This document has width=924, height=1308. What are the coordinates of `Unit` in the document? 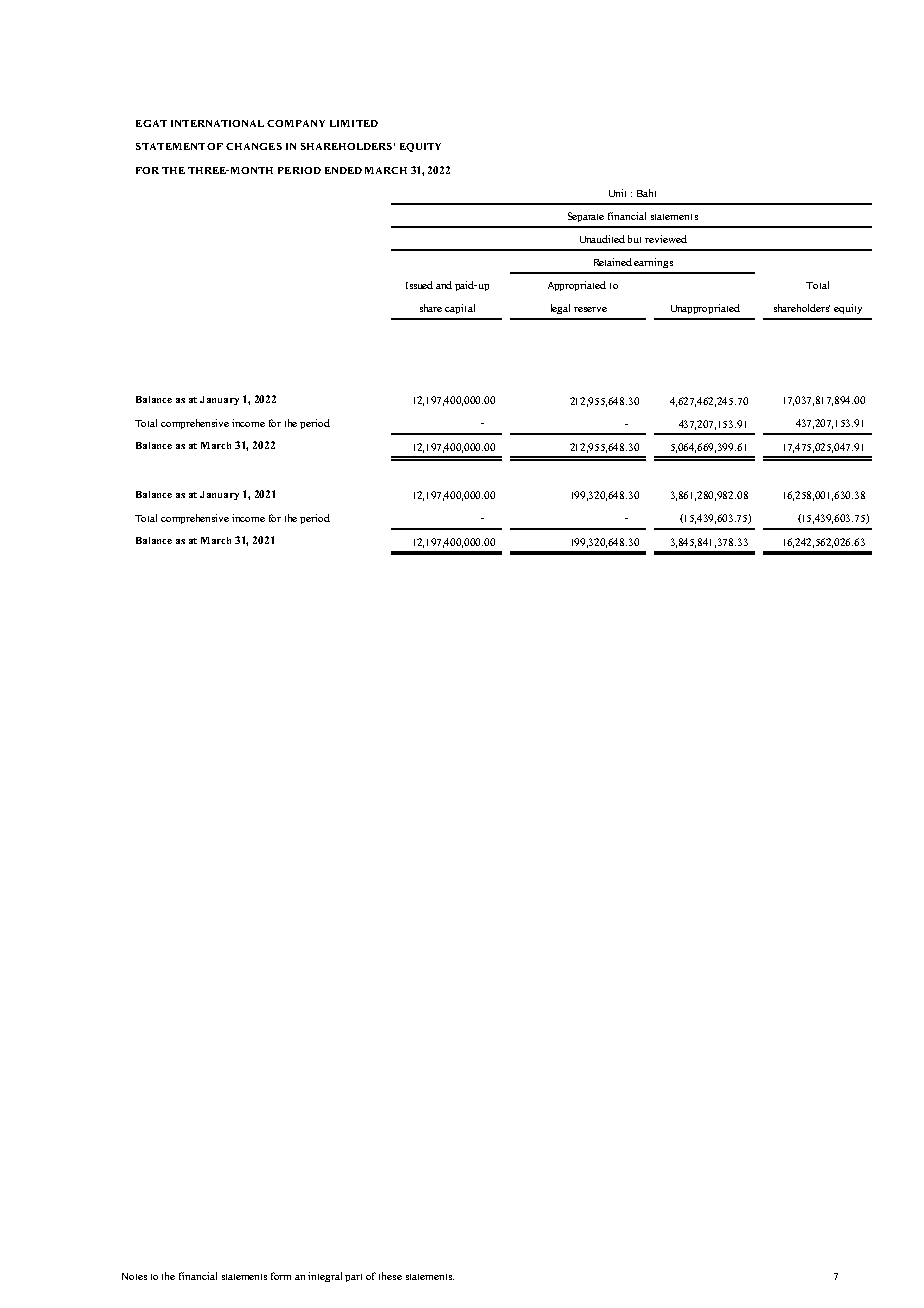 It's located at (617, 193).
